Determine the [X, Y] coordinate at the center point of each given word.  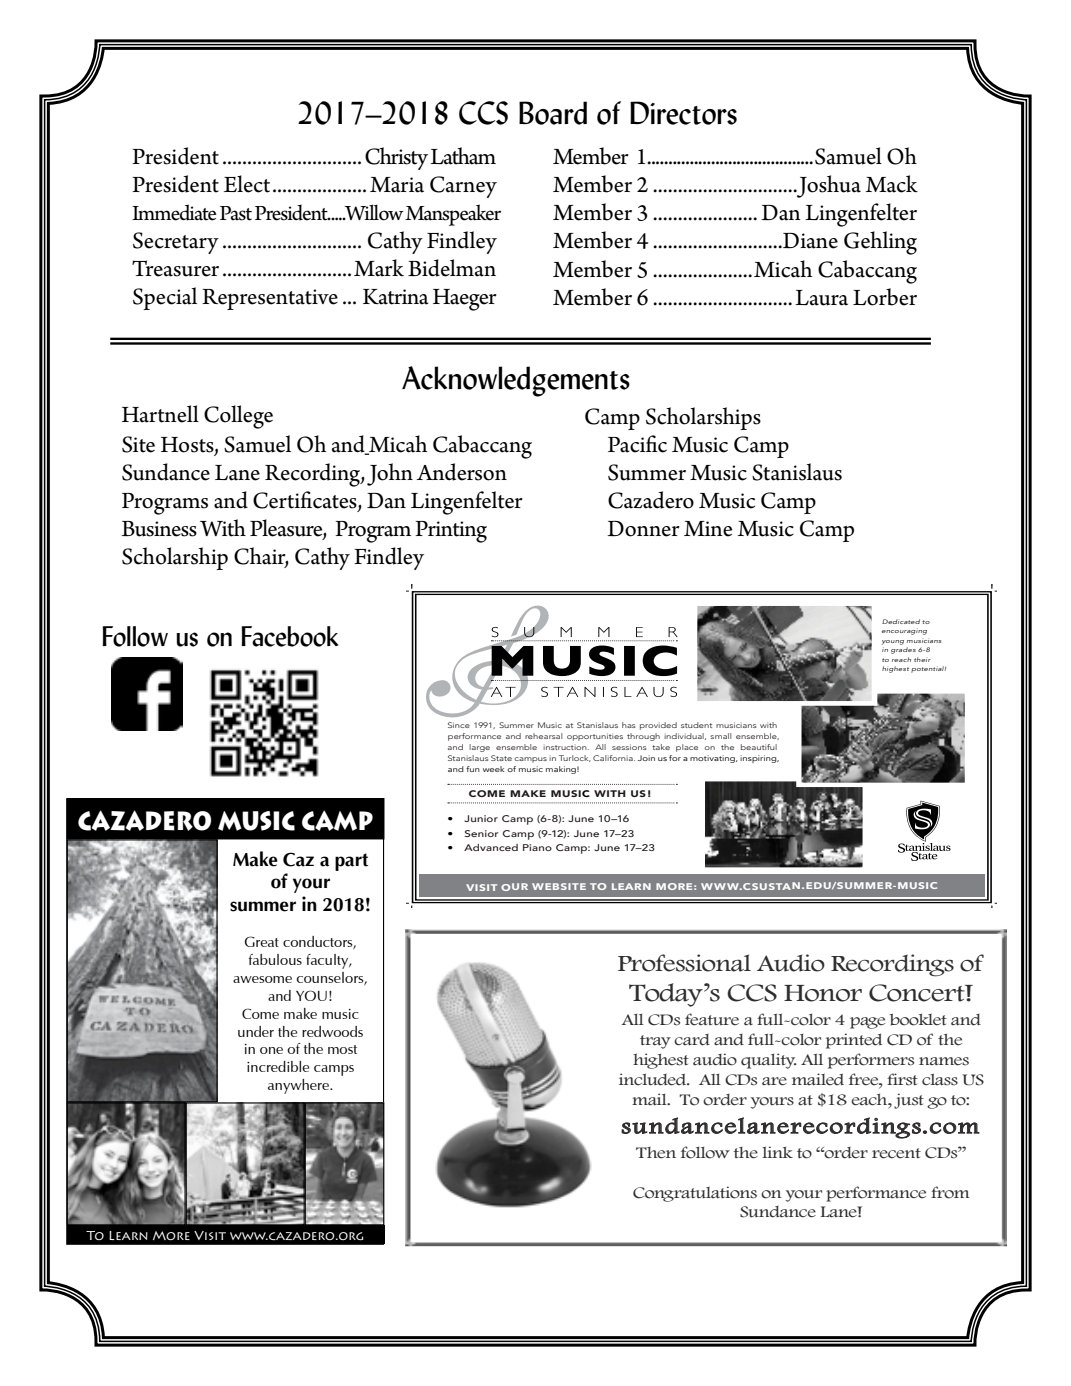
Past [236, 213]
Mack [892, 184]
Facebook [289, 636]
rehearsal [543, 736]
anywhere [299, 1086]
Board [553, 113]
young [893, 642]
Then [656, 1153]
